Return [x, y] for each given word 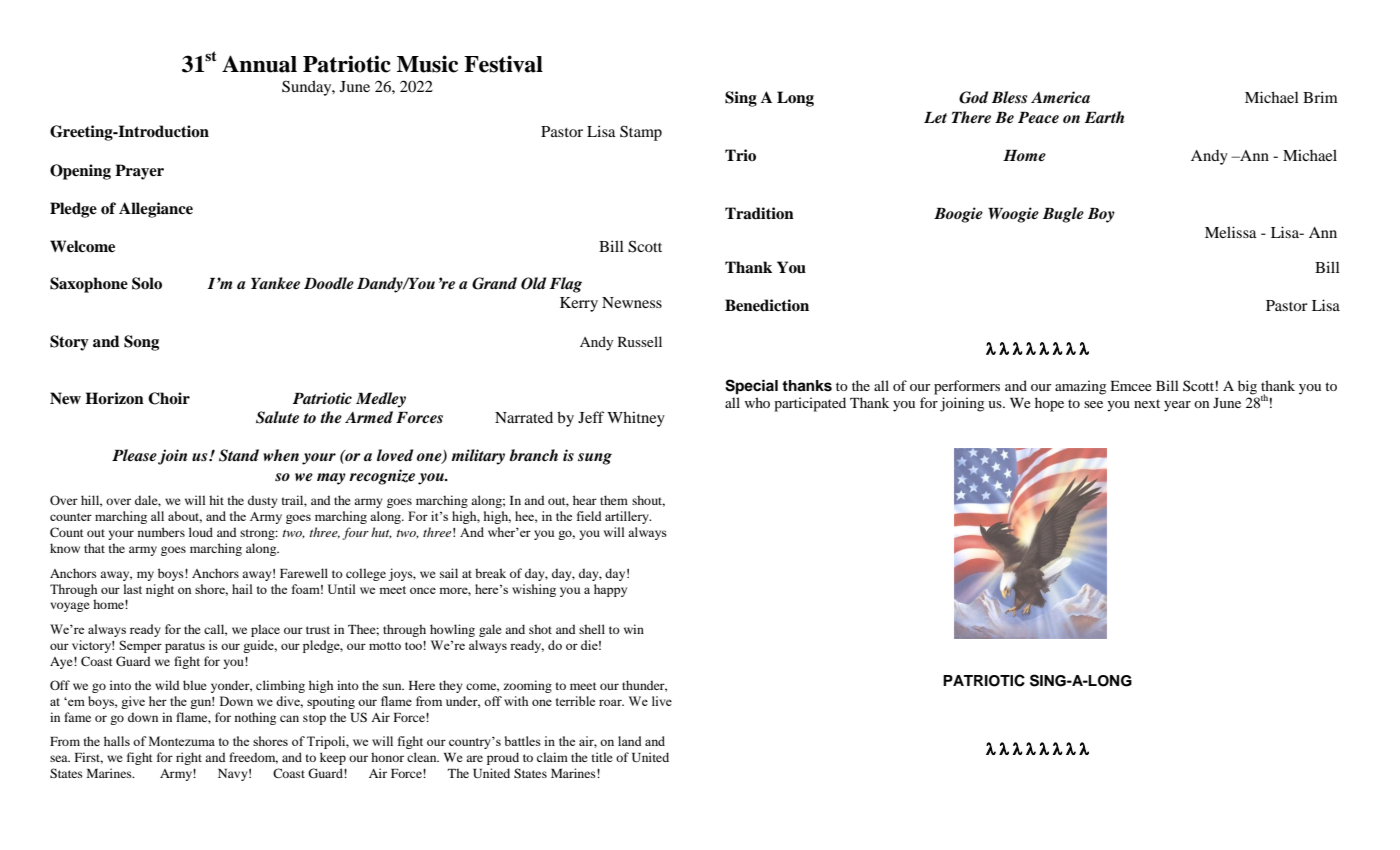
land [630, 741]
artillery [628, 517]
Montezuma [182, 741]
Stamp [641, 133]
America [1060, 97]
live [662, 701]
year [1177, 406]
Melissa [1231, 232]
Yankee [275, 283]
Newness [632, 302]
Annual [259, 64]
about [185, 517]
